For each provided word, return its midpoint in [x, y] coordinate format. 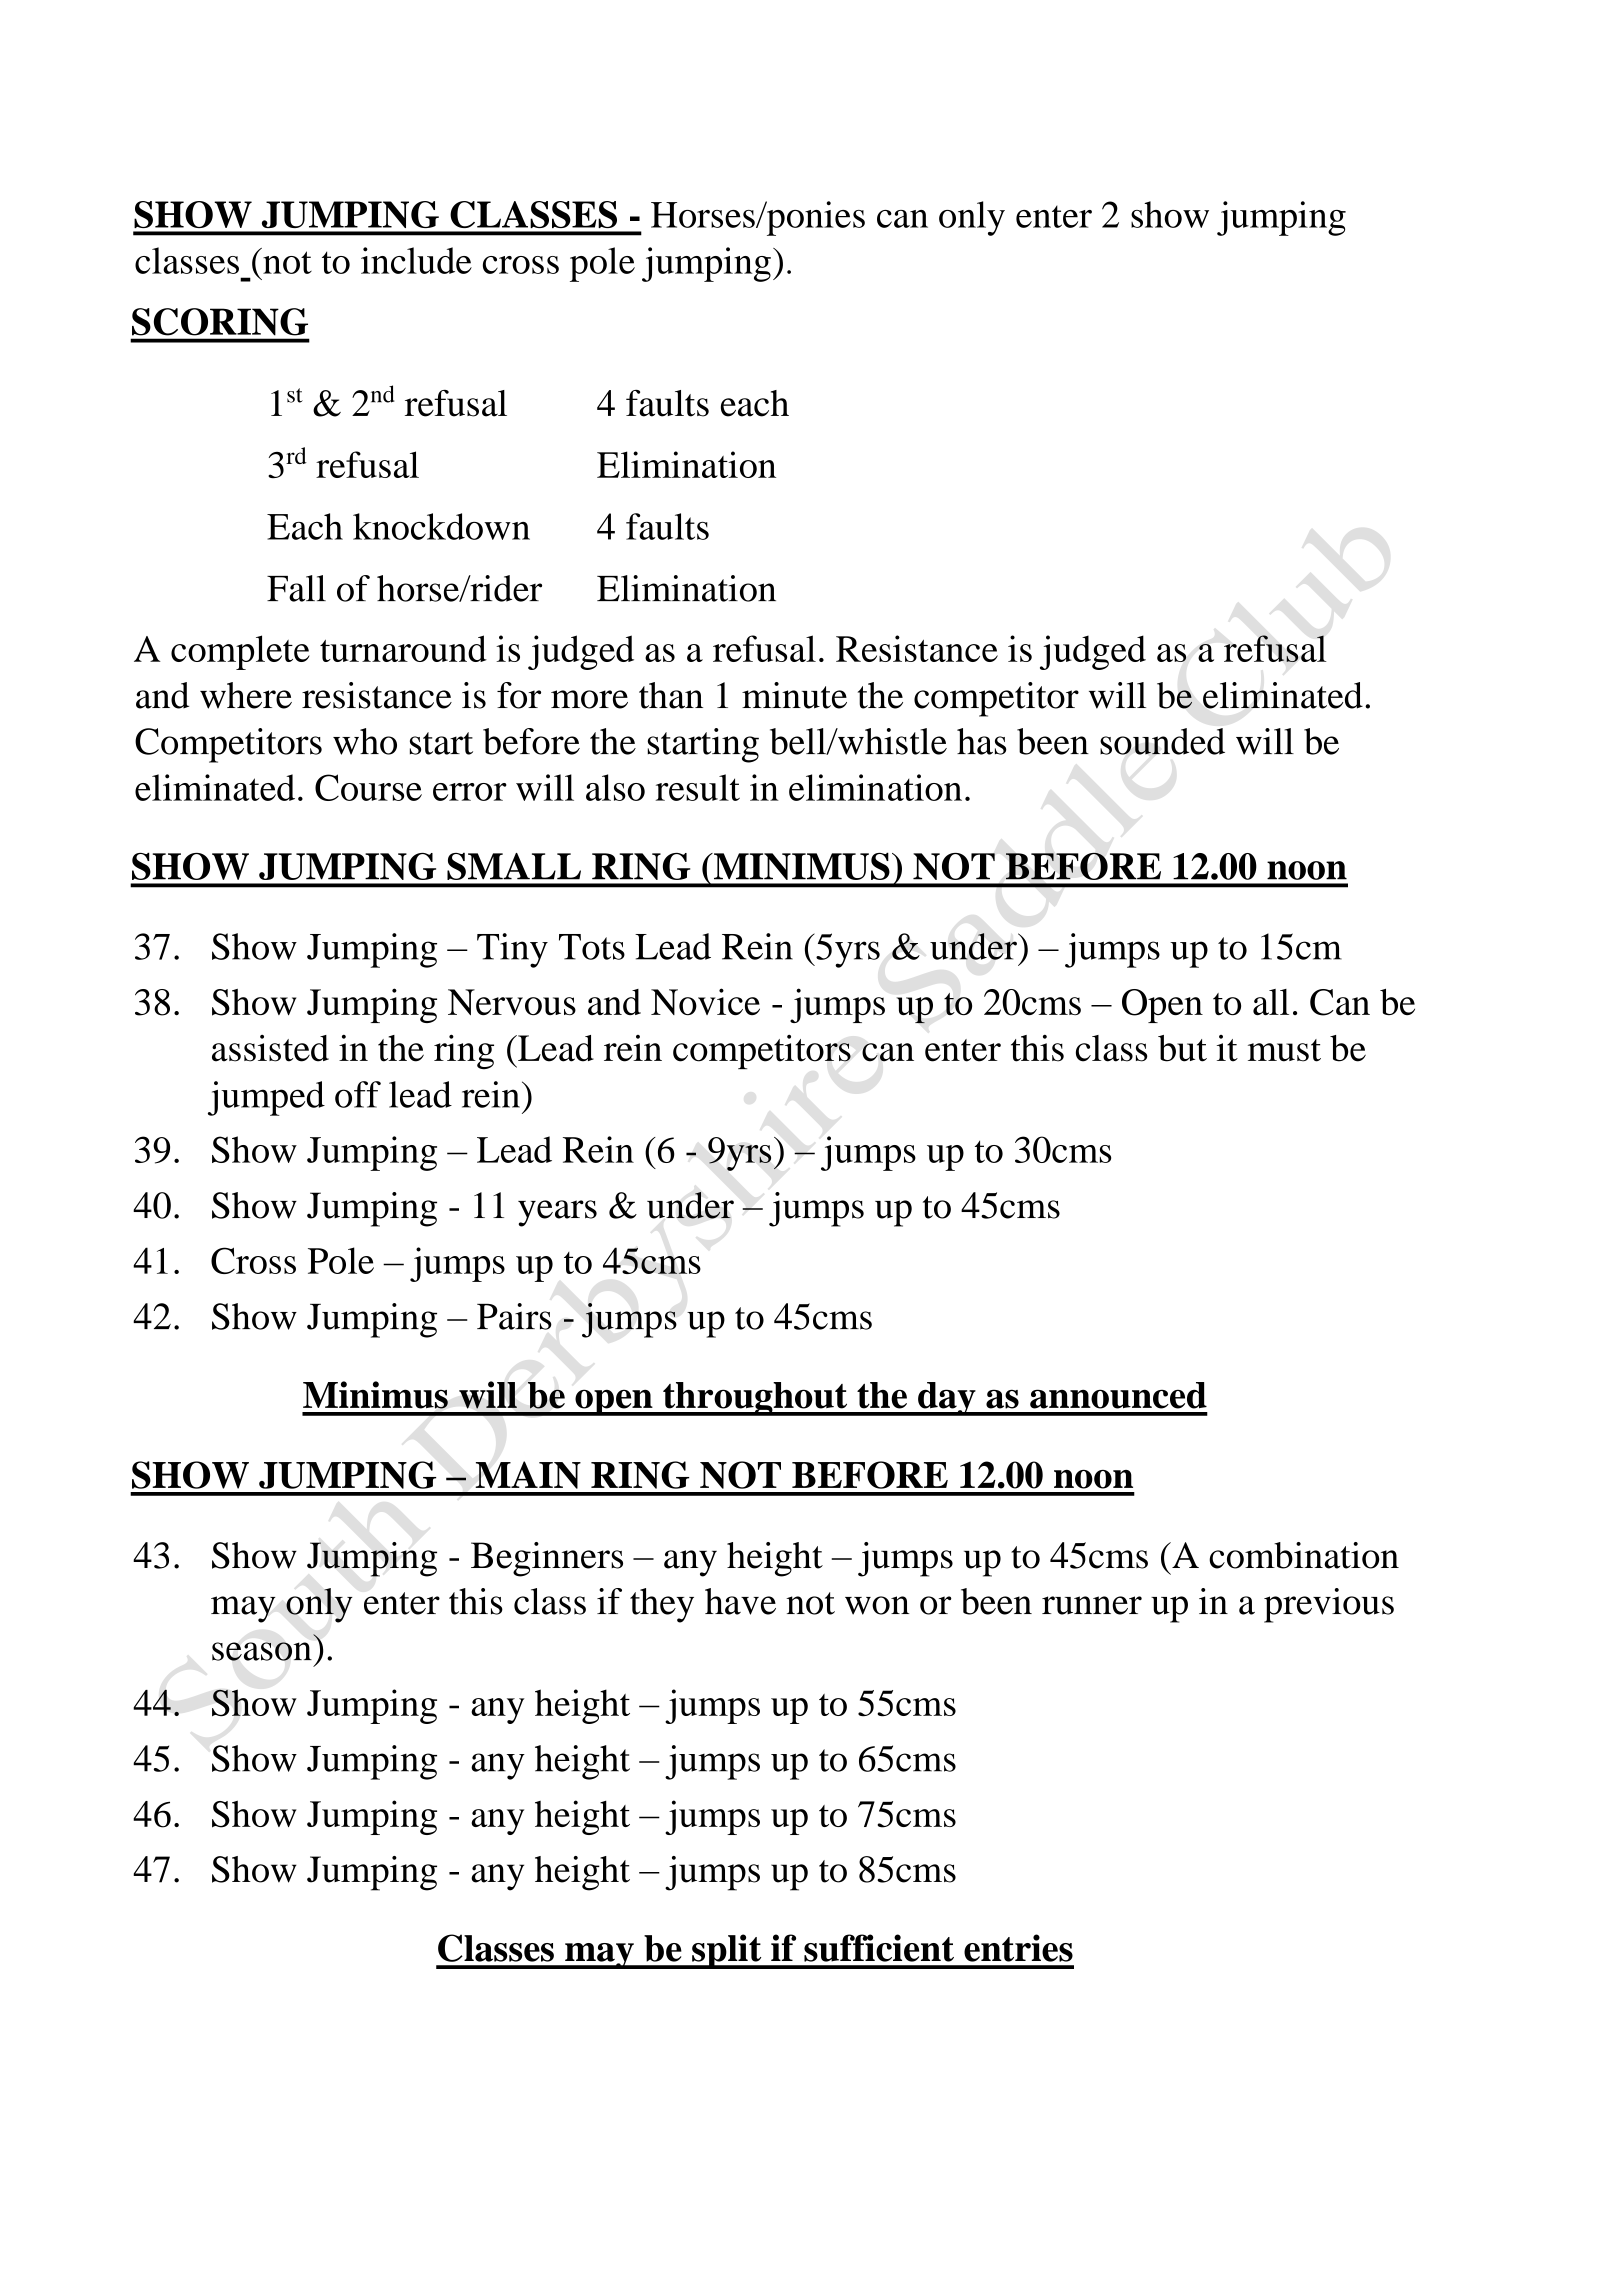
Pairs [514, 1316]
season [262, 1651]
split [727, 1951]
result [698, 787]
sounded [1162, 741]
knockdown [441, 526]
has [982, 741]
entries [1018, 1948]
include [416, 260]
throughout [755, 1399]
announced [1118, 1395]
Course [368, 787]
